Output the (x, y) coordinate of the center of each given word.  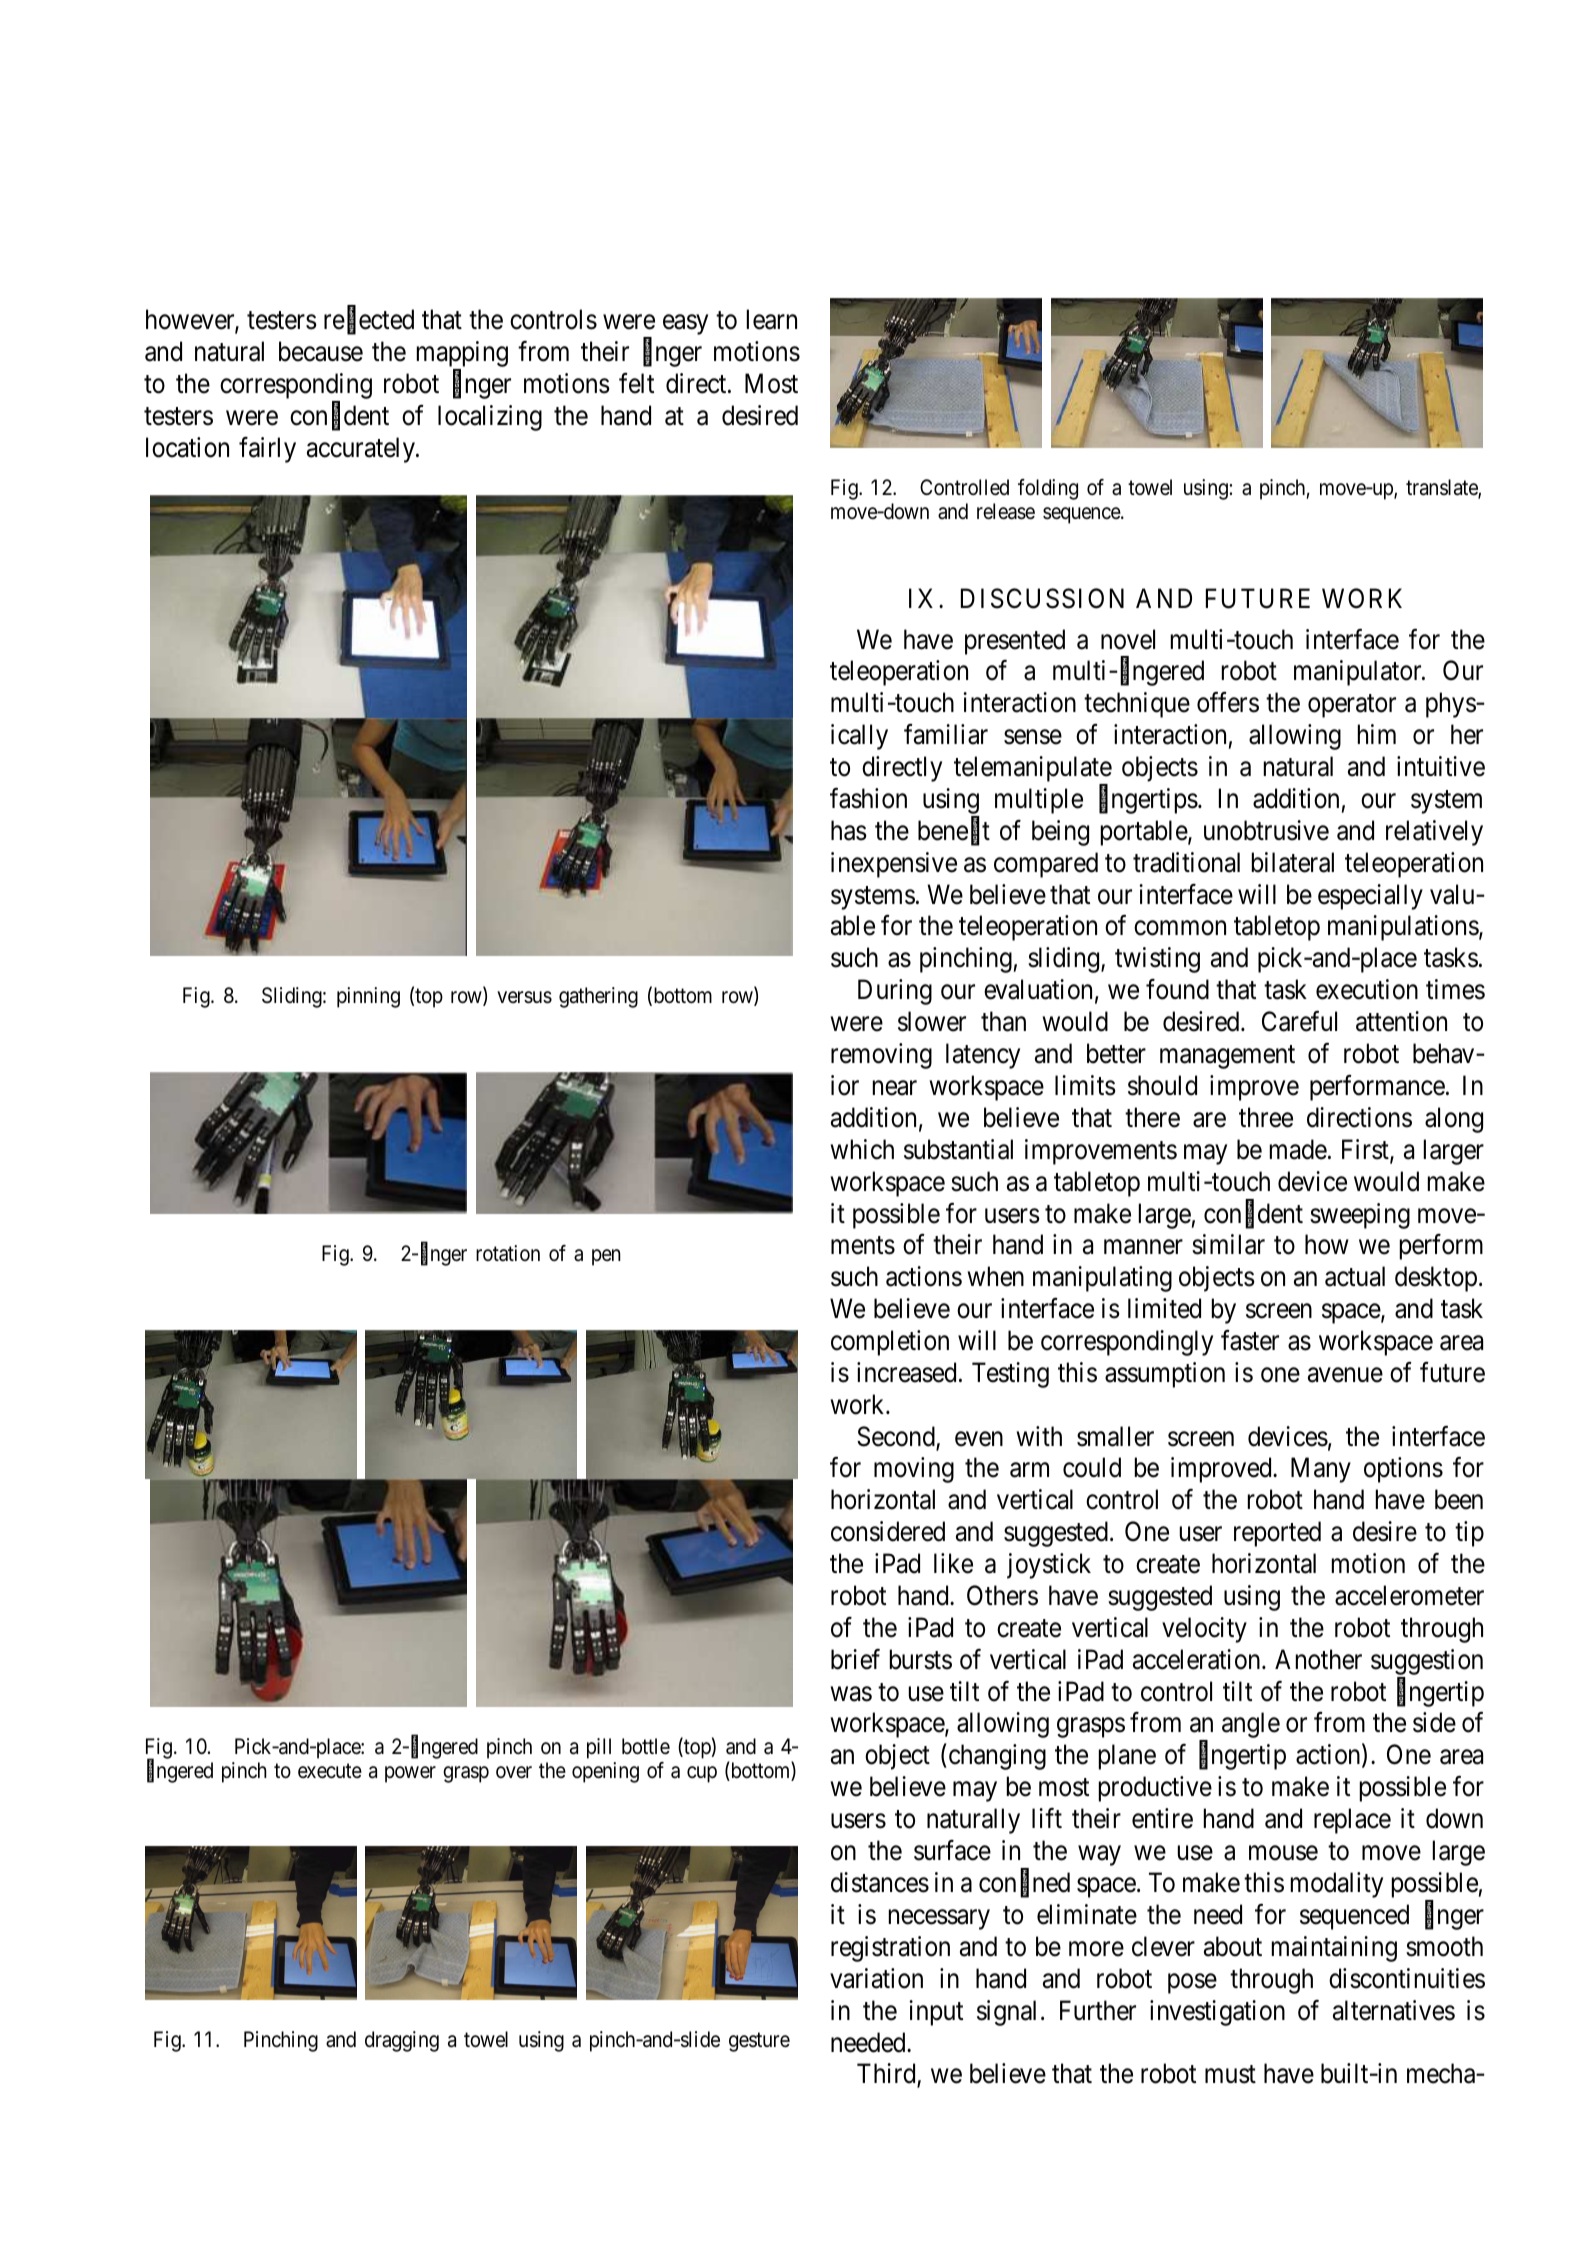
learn (772, 319)
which (862, 1149)
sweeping (1360, 1216)
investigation (1217, 2013)
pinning (368, 997)
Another (1318, 1659)
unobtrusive (1266, 830)
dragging (402, 2041)
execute (330, 1771)
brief (855, 1659)
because (321, 351)
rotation (508, 1253)
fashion (868, 798)
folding (1048, 489)
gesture (759, 2042)
